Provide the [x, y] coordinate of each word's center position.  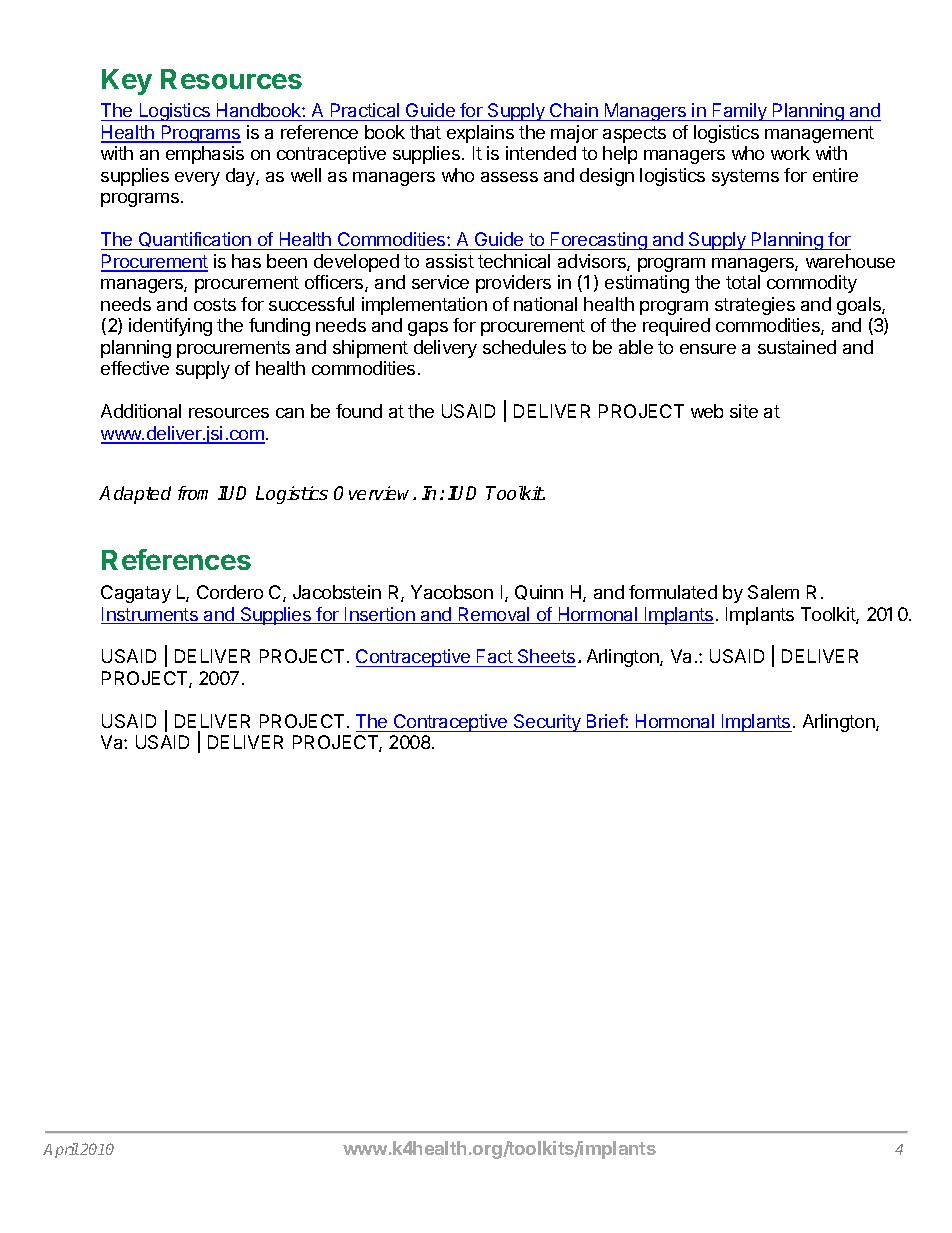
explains [480, 134]
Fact [494, 658]
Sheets [546, 658]
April [61, 1150]
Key [127, 82]
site [744, 411]
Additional [141, 411]
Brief [606, 721]
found [359, 411]
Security [547, 723]
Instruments [150, 615]
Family [740, 112]
